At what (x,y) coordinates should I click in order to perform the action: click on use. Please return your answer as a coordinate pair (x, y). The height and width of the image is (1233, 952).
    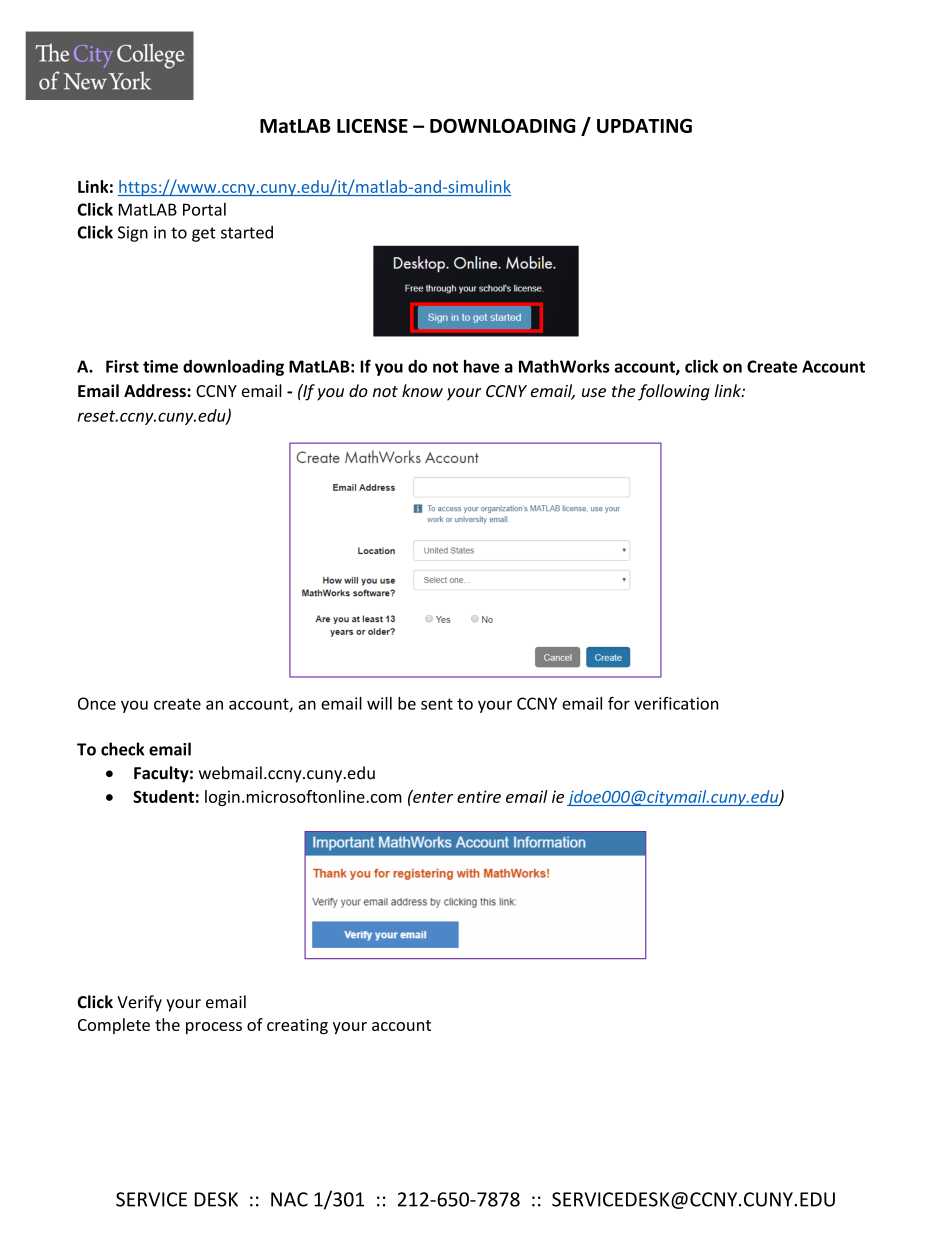
    Looking at the image, I should click on (594, 392).
